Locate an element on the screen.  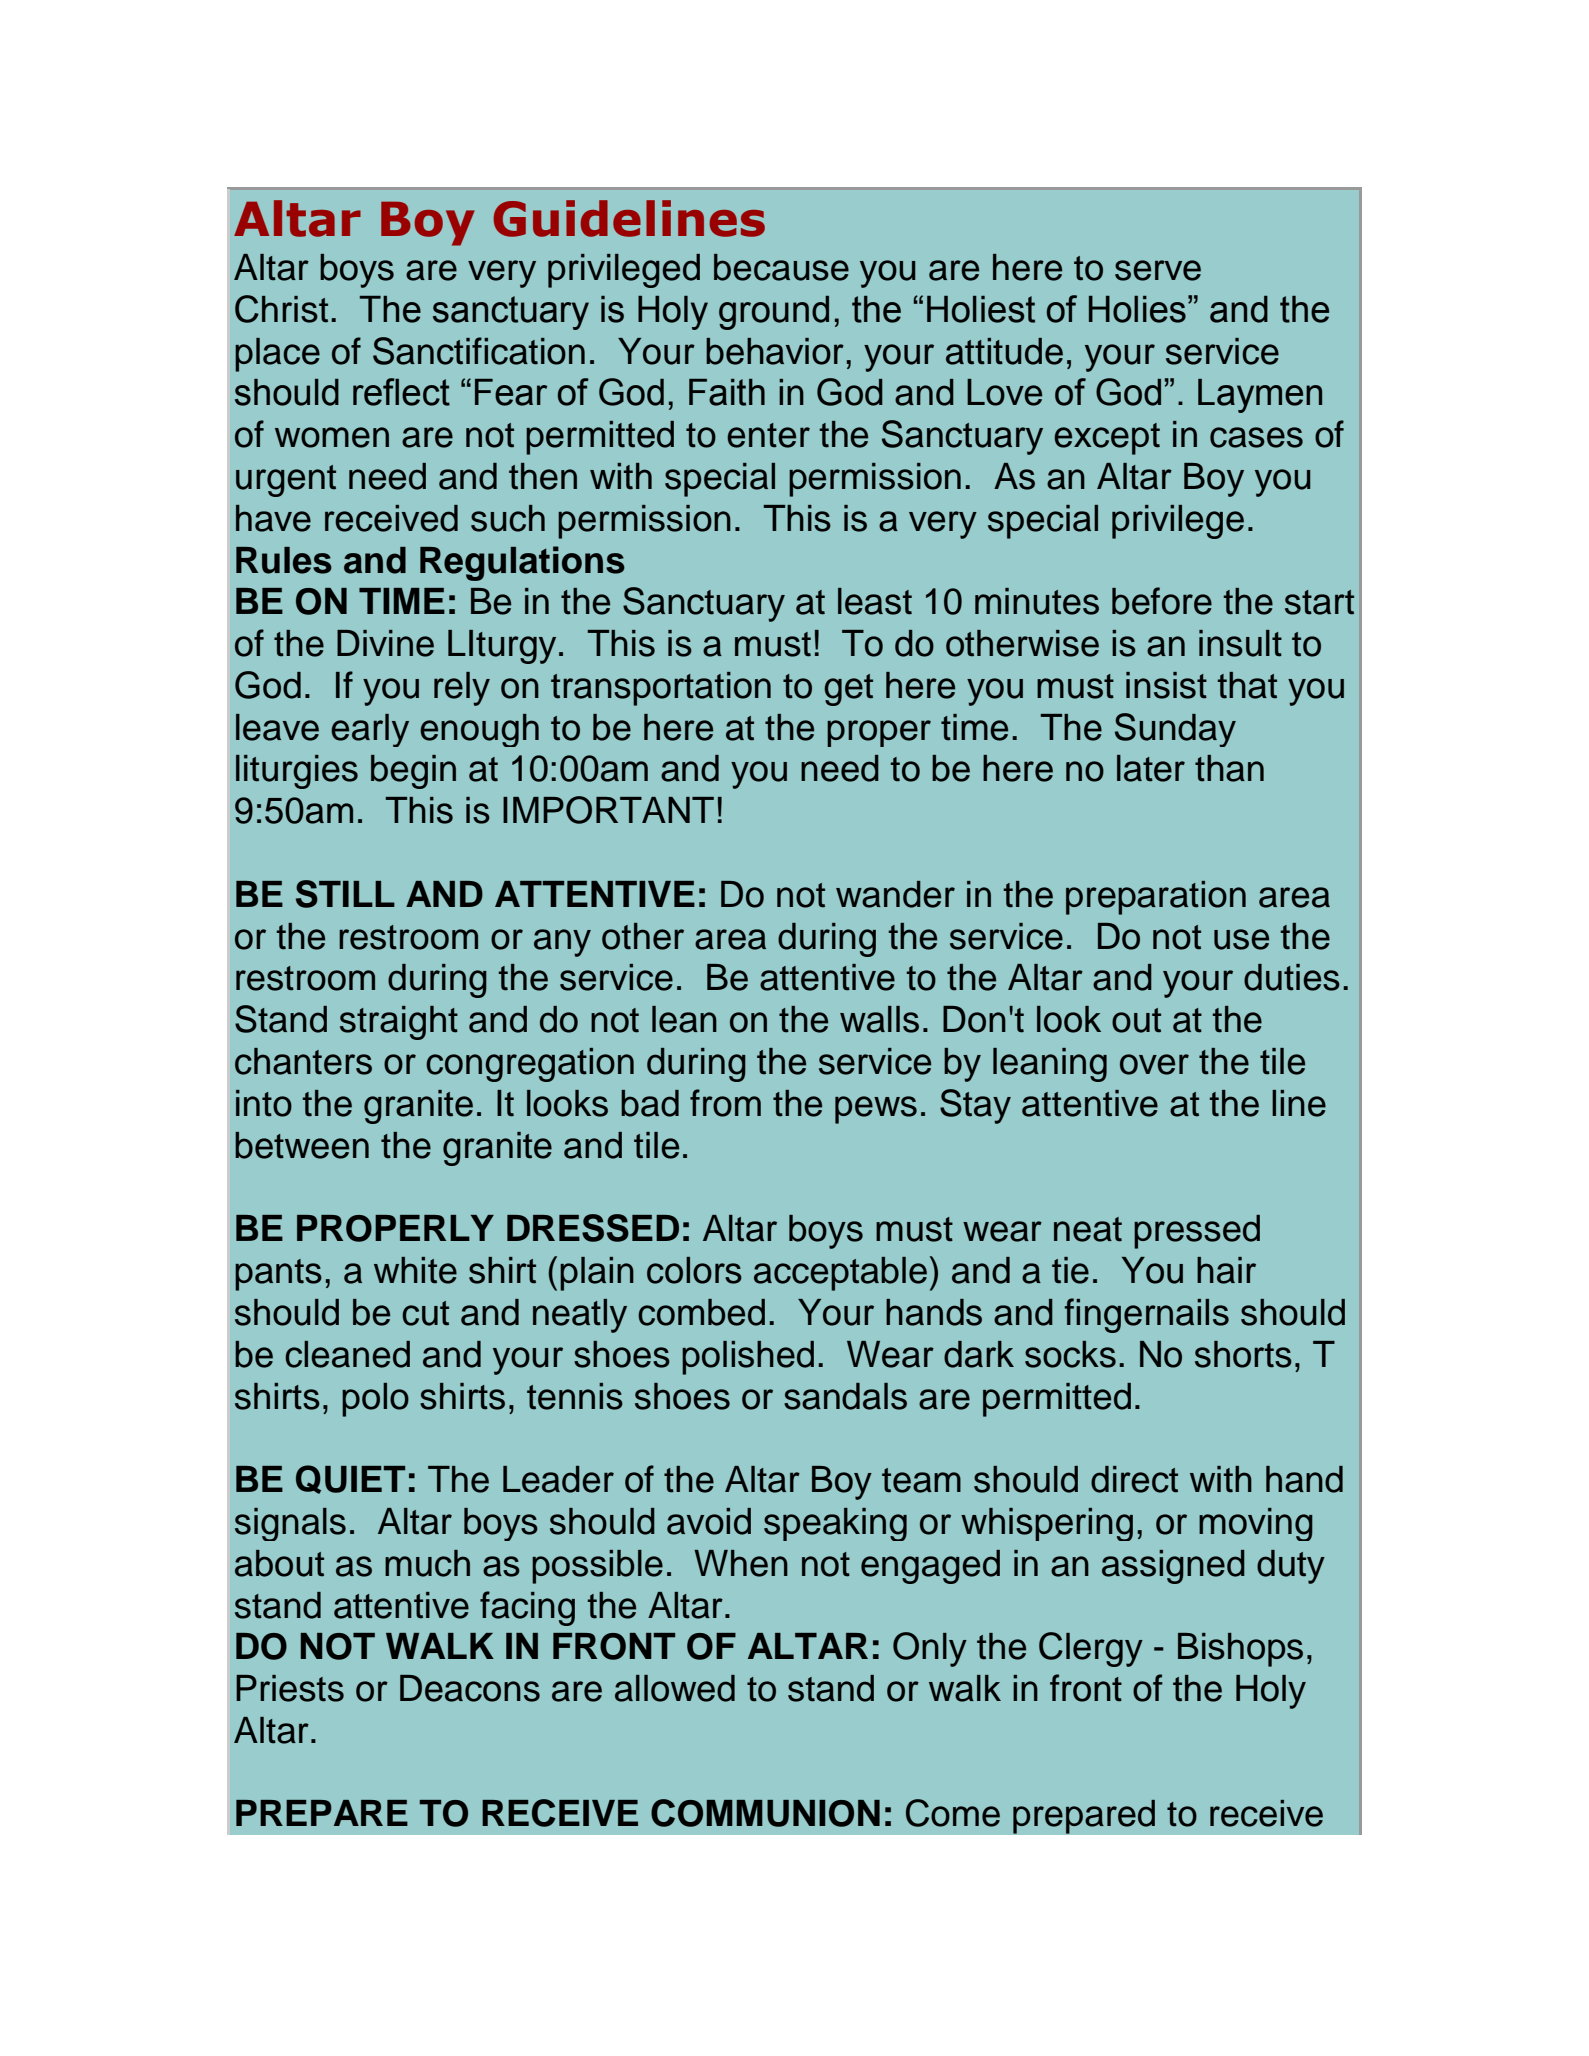
serve is located at coordinates (1158, 270).
